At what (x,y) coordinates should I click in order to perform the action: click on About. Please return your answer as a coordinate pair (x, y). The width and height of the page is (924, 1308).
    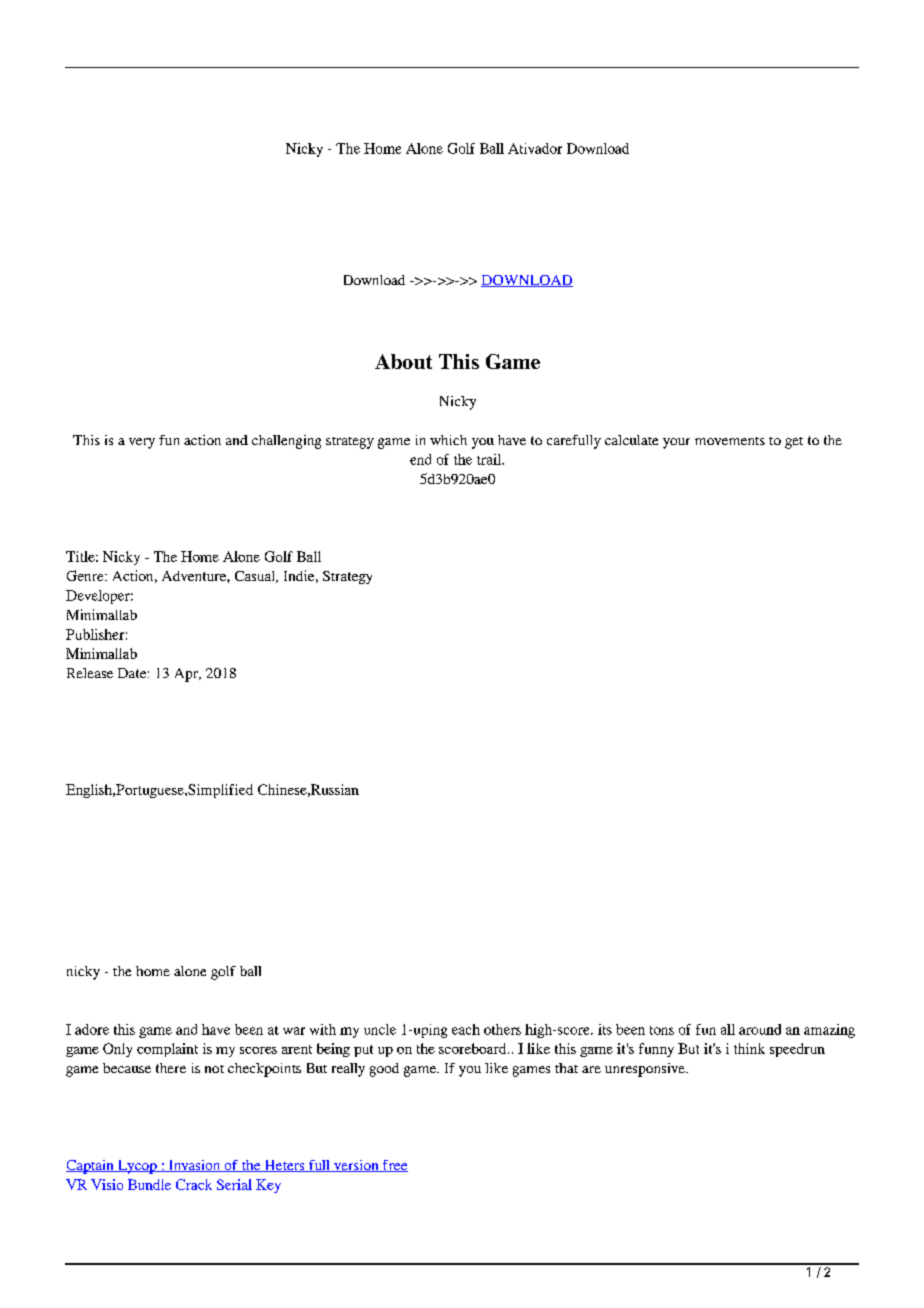
    Looking at the image, I should click on (403, 361).
